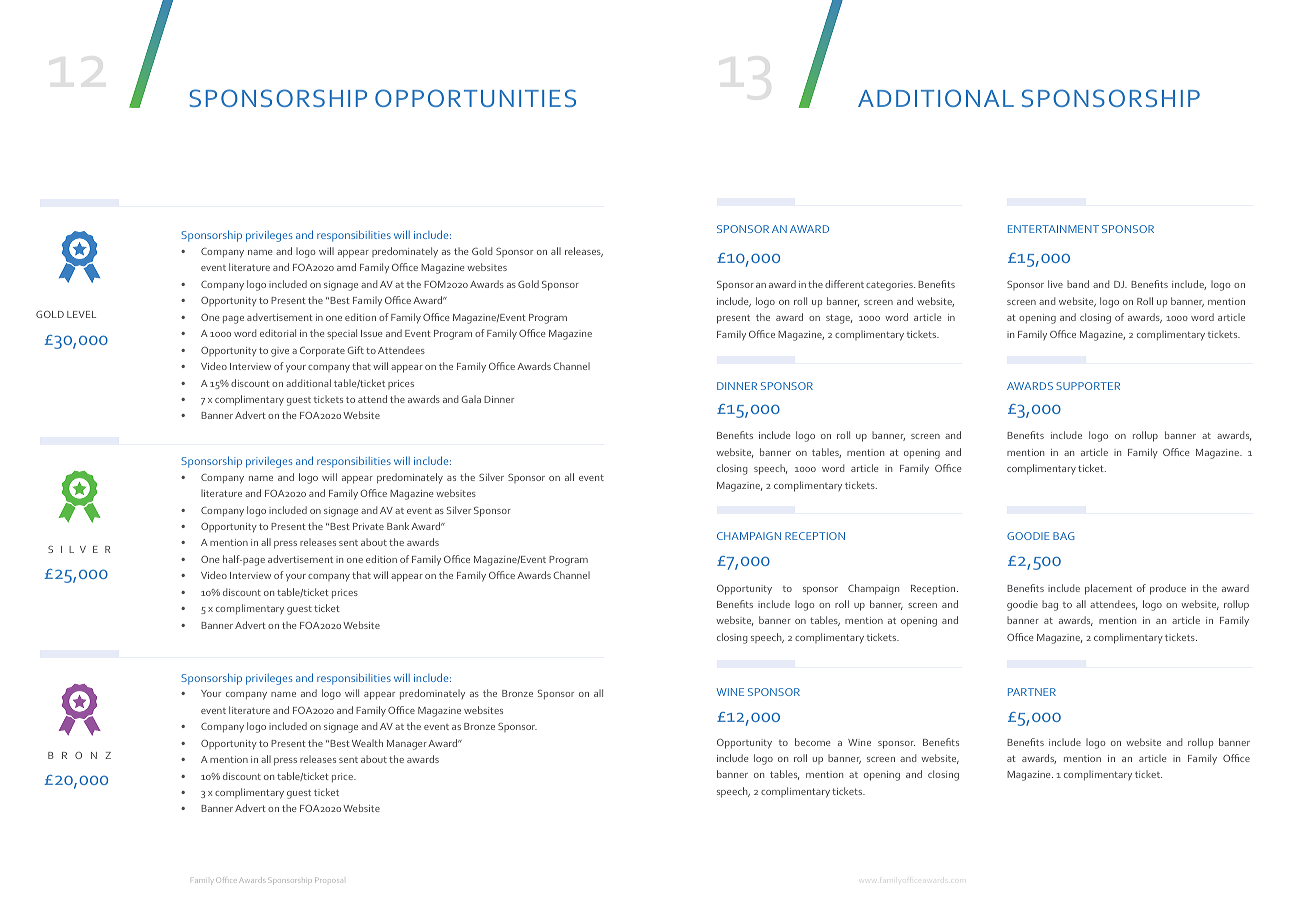 The image size is (1308, 924). Describe the element at coordinates (471, 399) in the screenshot. I see `Gala` at that location.
